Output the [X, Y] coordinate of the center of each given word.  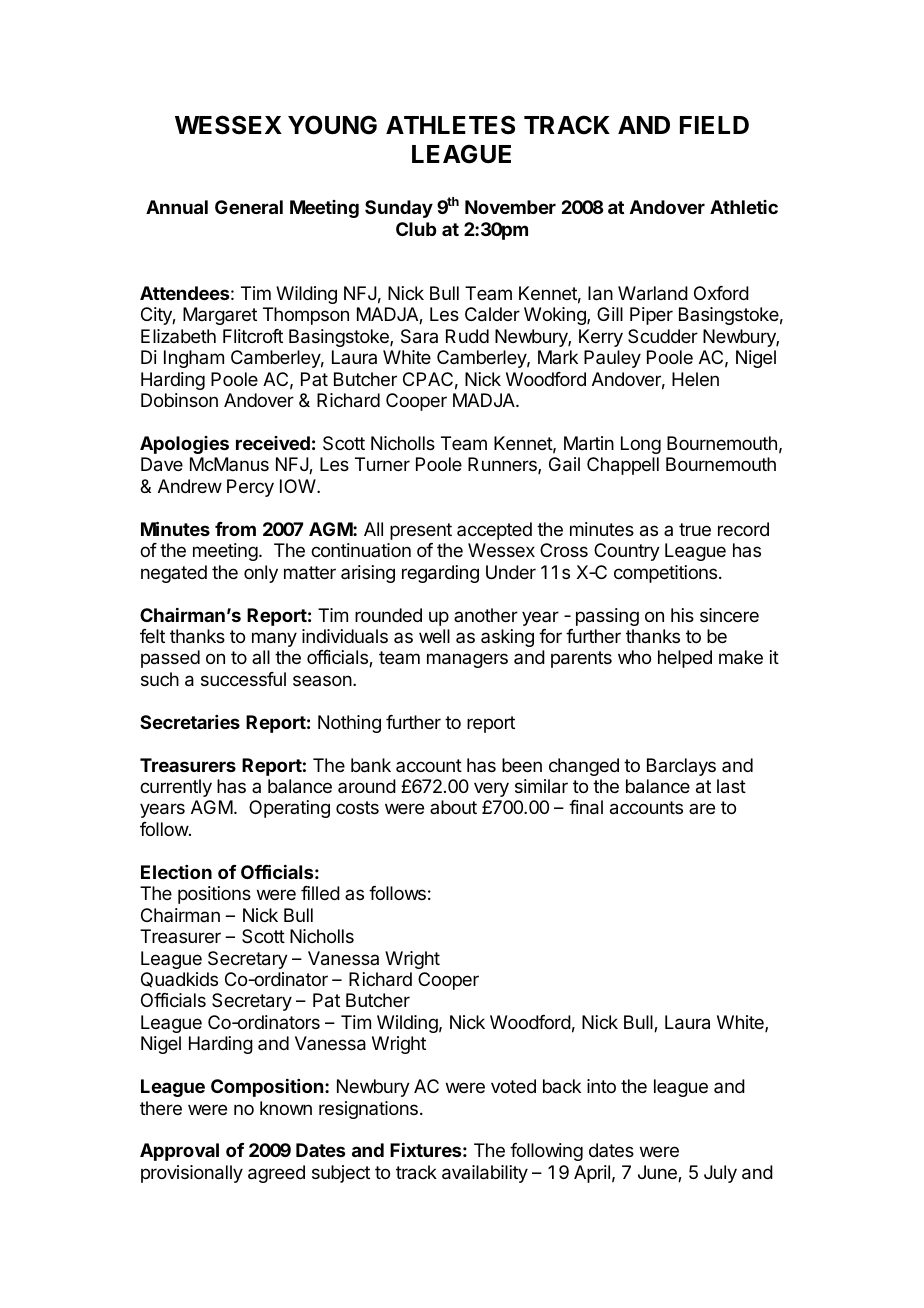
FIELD [714, 125]
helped [685, 659]
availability [485, 1174]
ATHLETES [450, 125]
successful [243, 679]
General [249, 207]
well [434, 636]
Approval [179, 1152]
